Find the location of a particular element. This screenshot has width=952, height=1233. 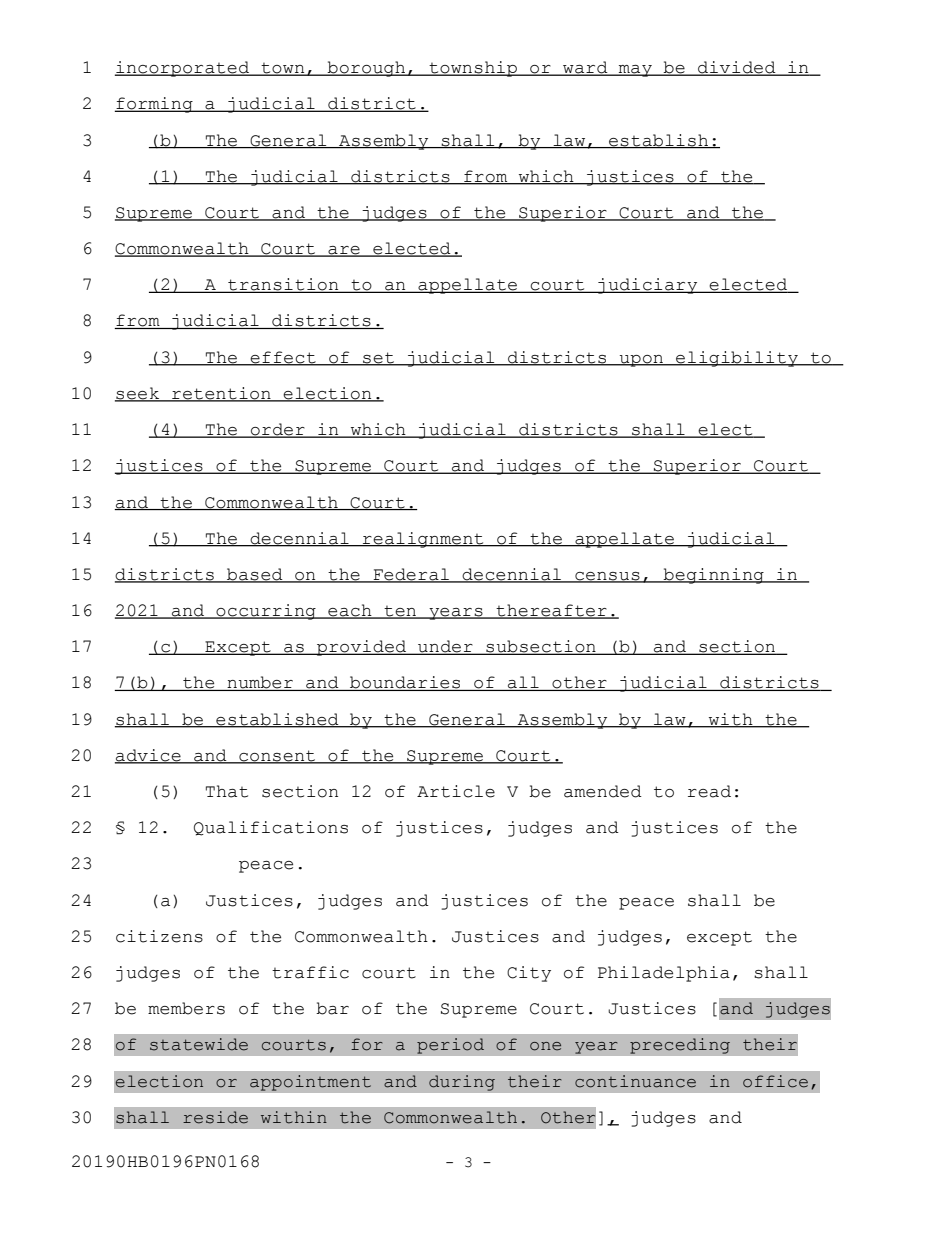

borough is located at coordinates (367, 69).
